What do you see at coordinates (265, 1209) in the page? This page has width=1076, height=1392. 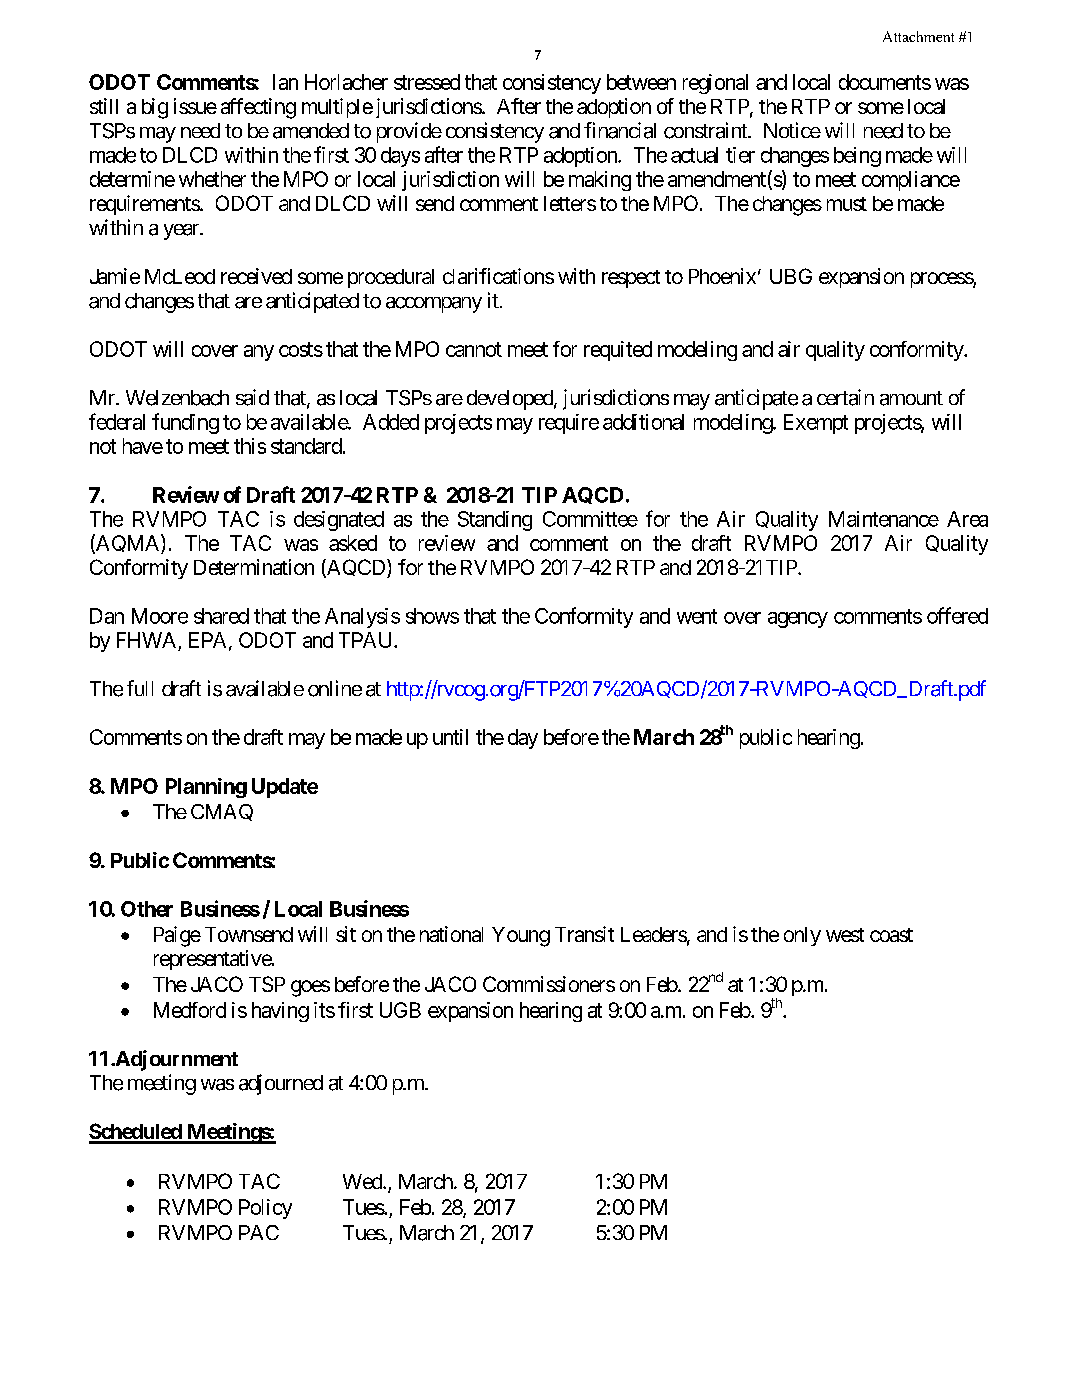 I see `Policy` at bounding box center [265, 1209].
